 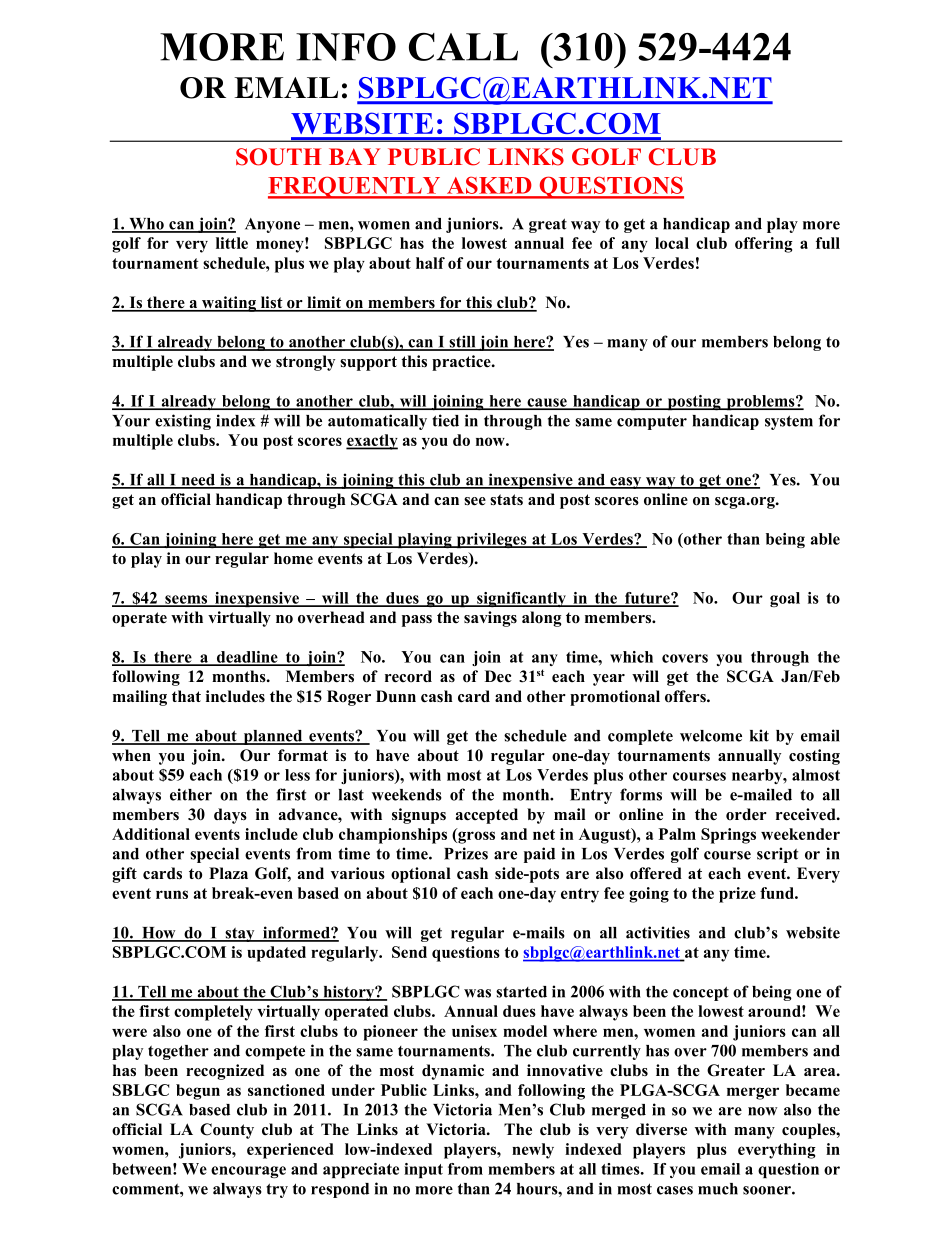 What do you see at coordinates (183, 422) in the document?
I see `existing` at bounding box center [183, 422].
